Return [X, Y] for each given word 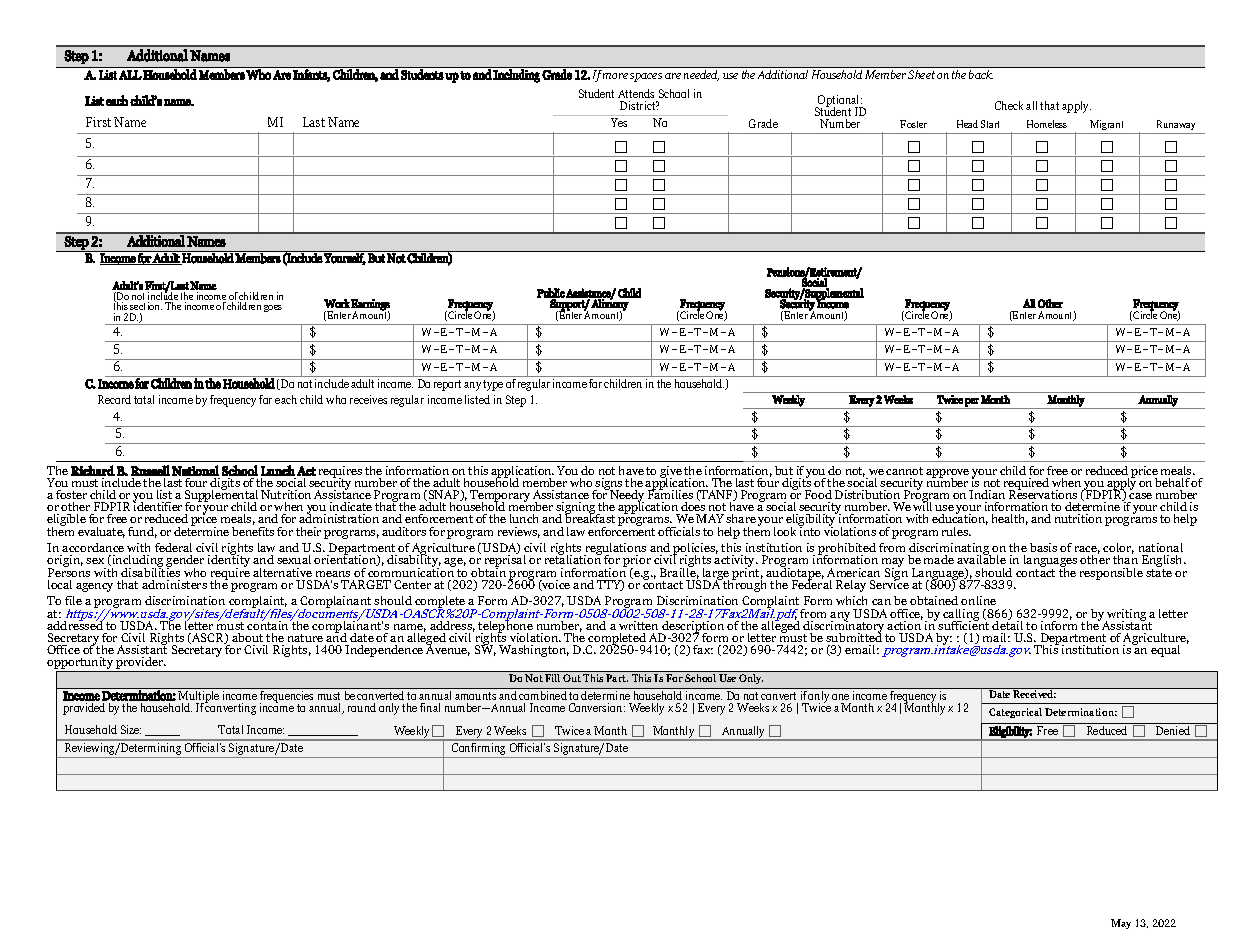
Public [551, 294]
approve [947, 475]
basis [1043, 547]
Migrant [1107, 127]
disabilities [150, 571]
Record [114, 399]
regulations [615, 550]
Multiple [199, 696]
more [615, 76]
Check [1009, 105]
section [146, 306]
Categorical [1015, 713]
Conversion [597, 707]
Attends [636, 93]
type [493, 385]
